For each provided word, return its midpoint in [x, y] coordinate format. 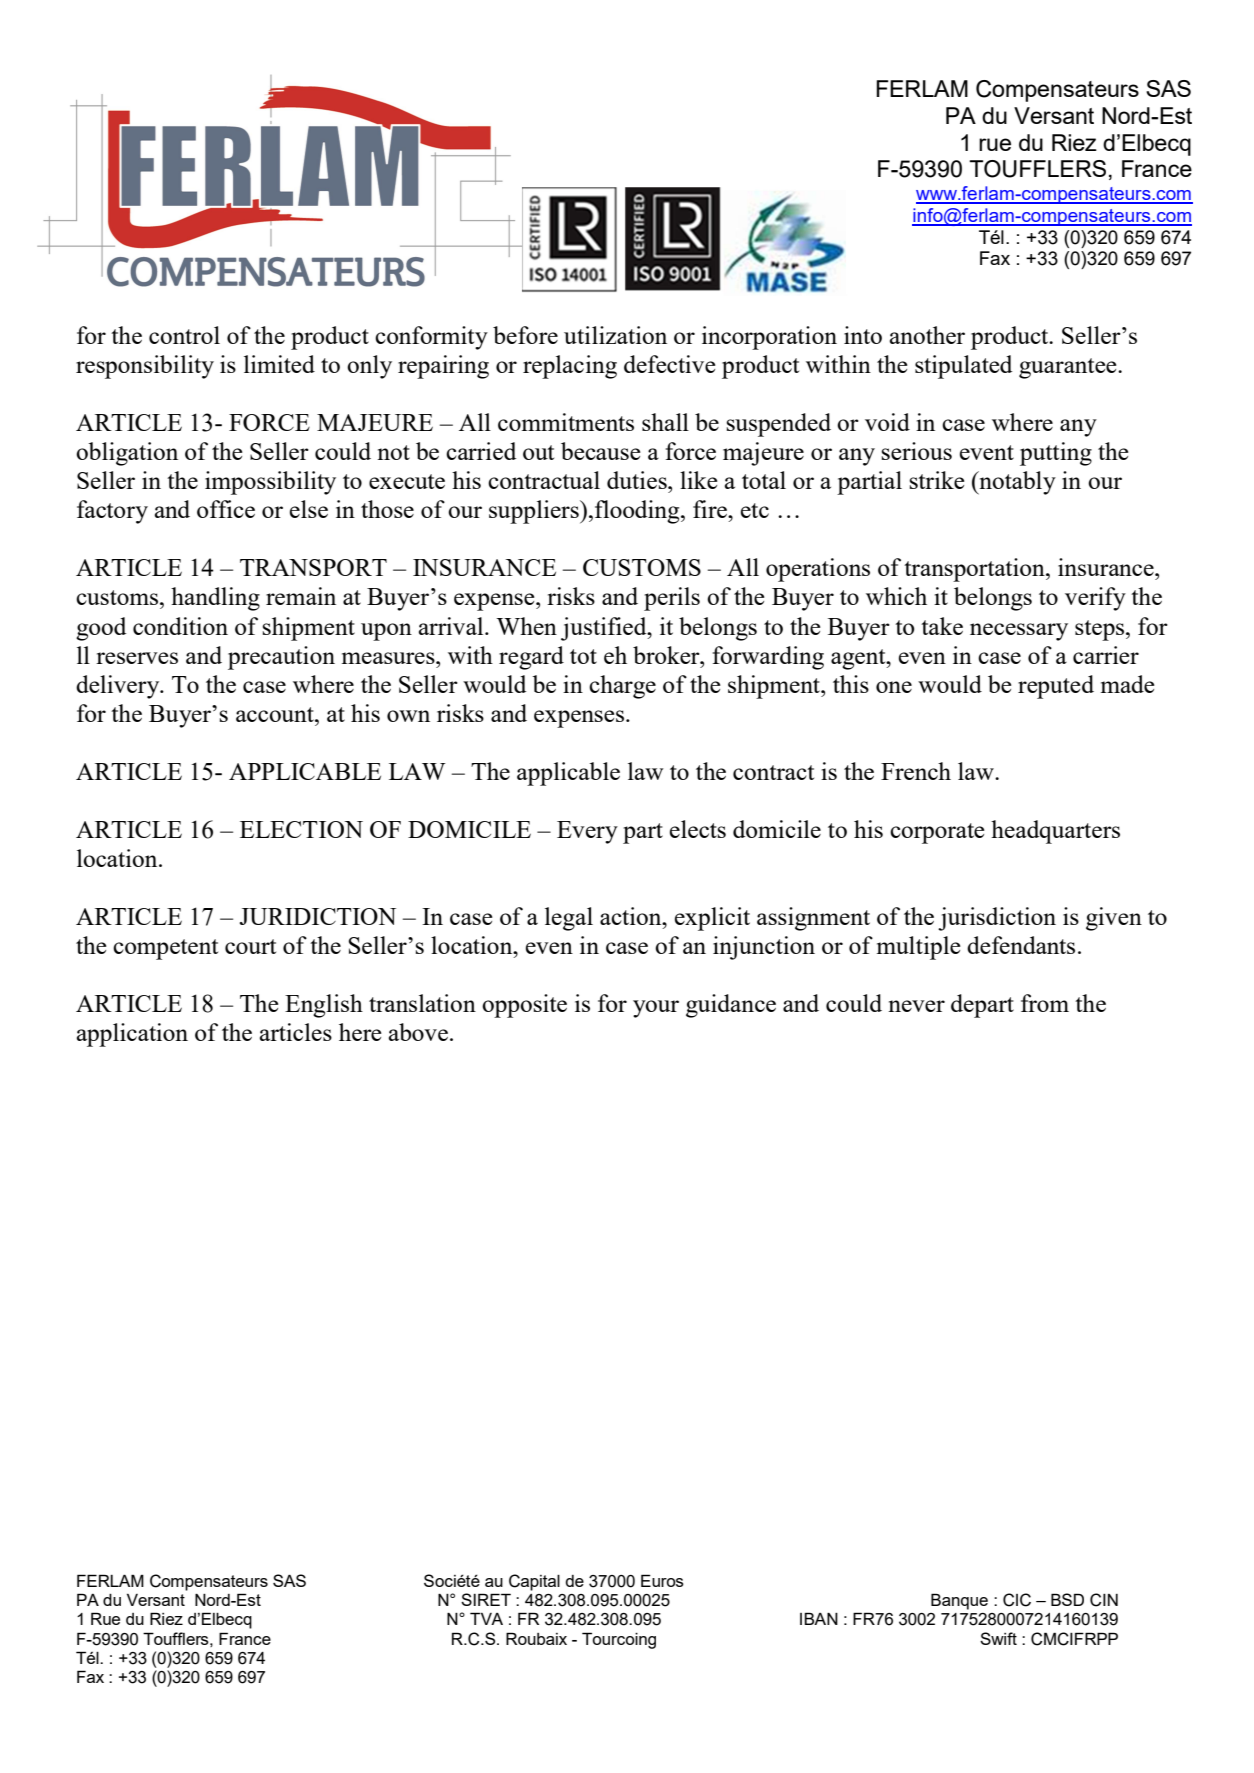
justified [605, 629]
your [656, 1009]
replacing [570, 367]
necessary [1019, 632]
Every [587, 832]
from [1045, 1003]
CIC [1017, 1600]
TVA [486, 1618]
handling [215, 599]
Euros [662, 1580]
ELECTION [301, 829]
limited [279, 364]
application [132, 1035]
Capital [534, 1582]
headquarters [1055, 832]
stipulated [963, 367]
